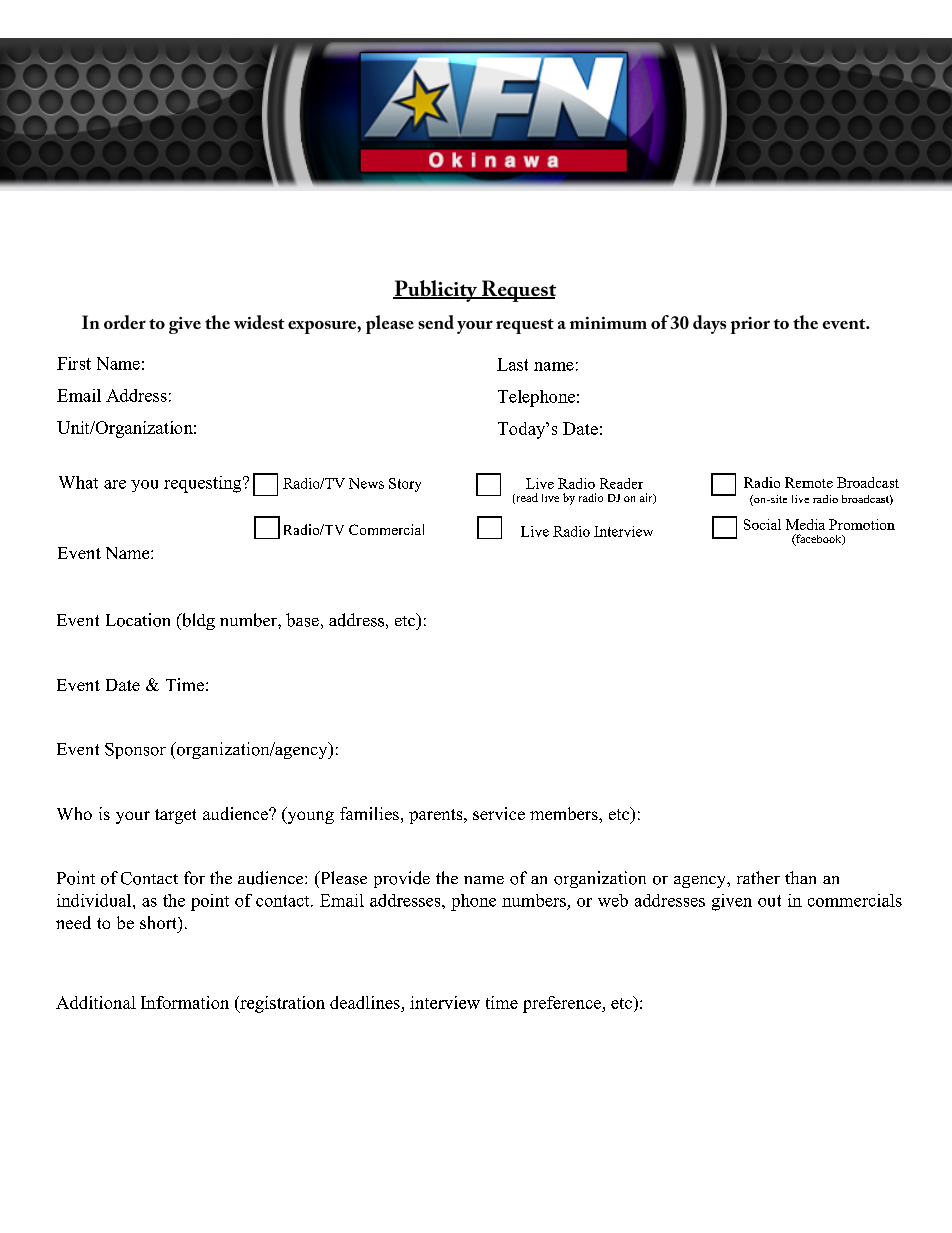 This document has height=1233, width=952. Describe the element at coordinates (563, 1004) in the document. I see `preference` at that location.
